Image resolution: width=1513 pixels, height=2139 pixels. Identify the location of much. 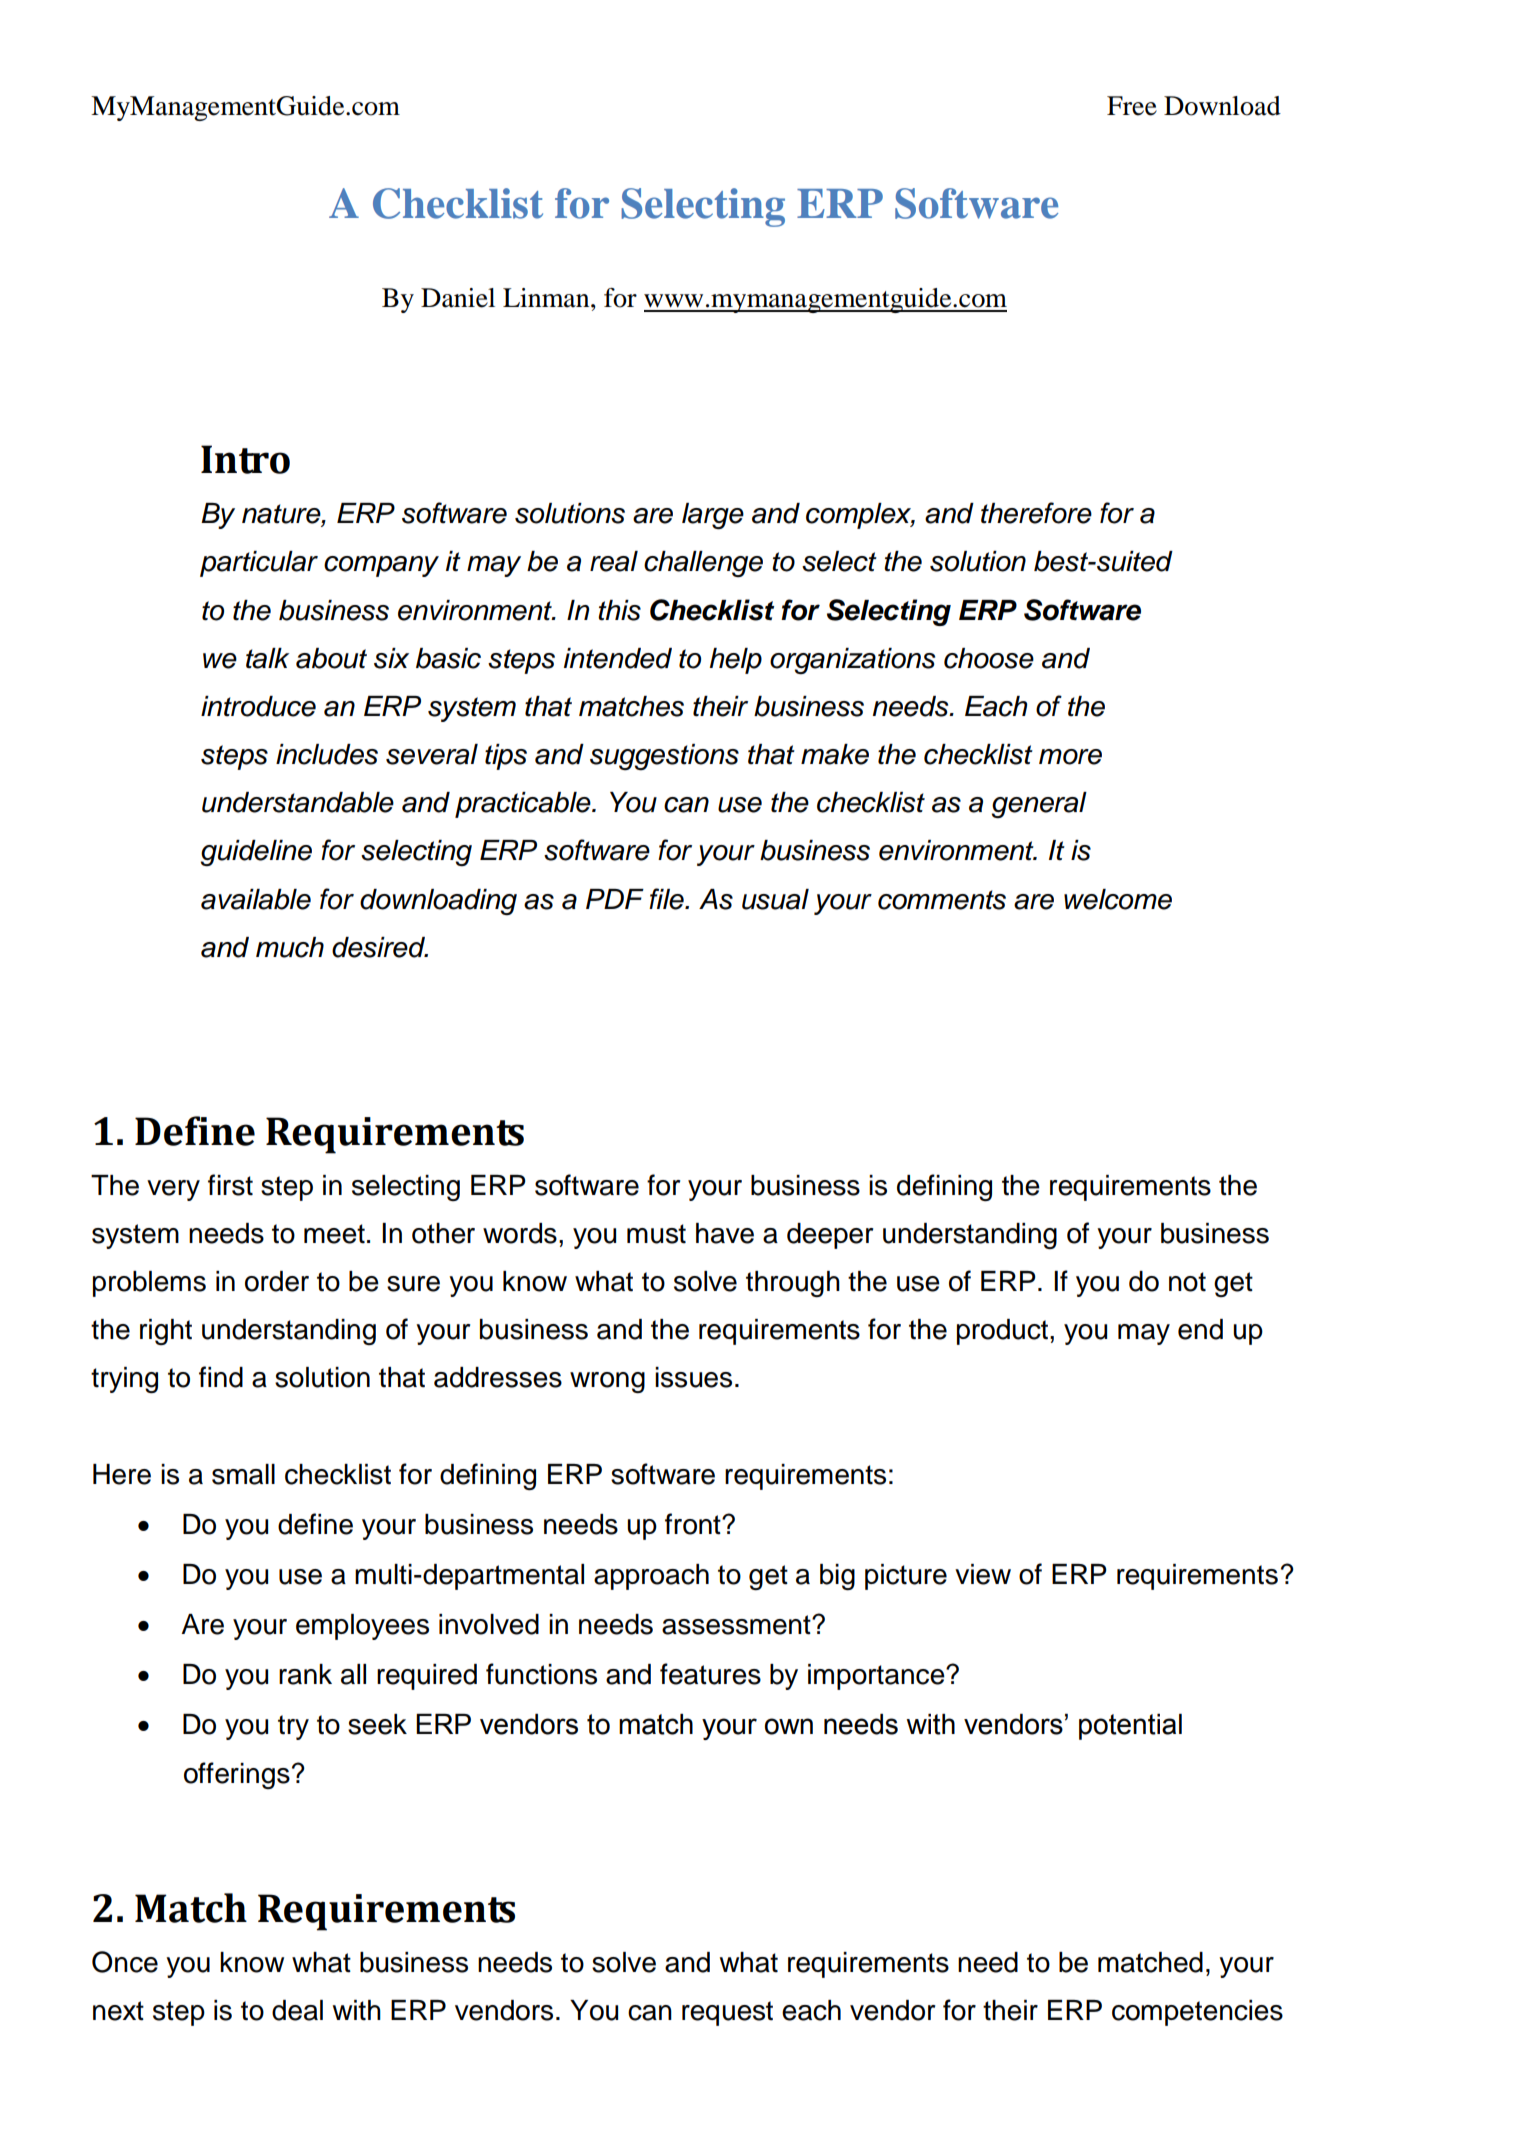
(290, 947).
